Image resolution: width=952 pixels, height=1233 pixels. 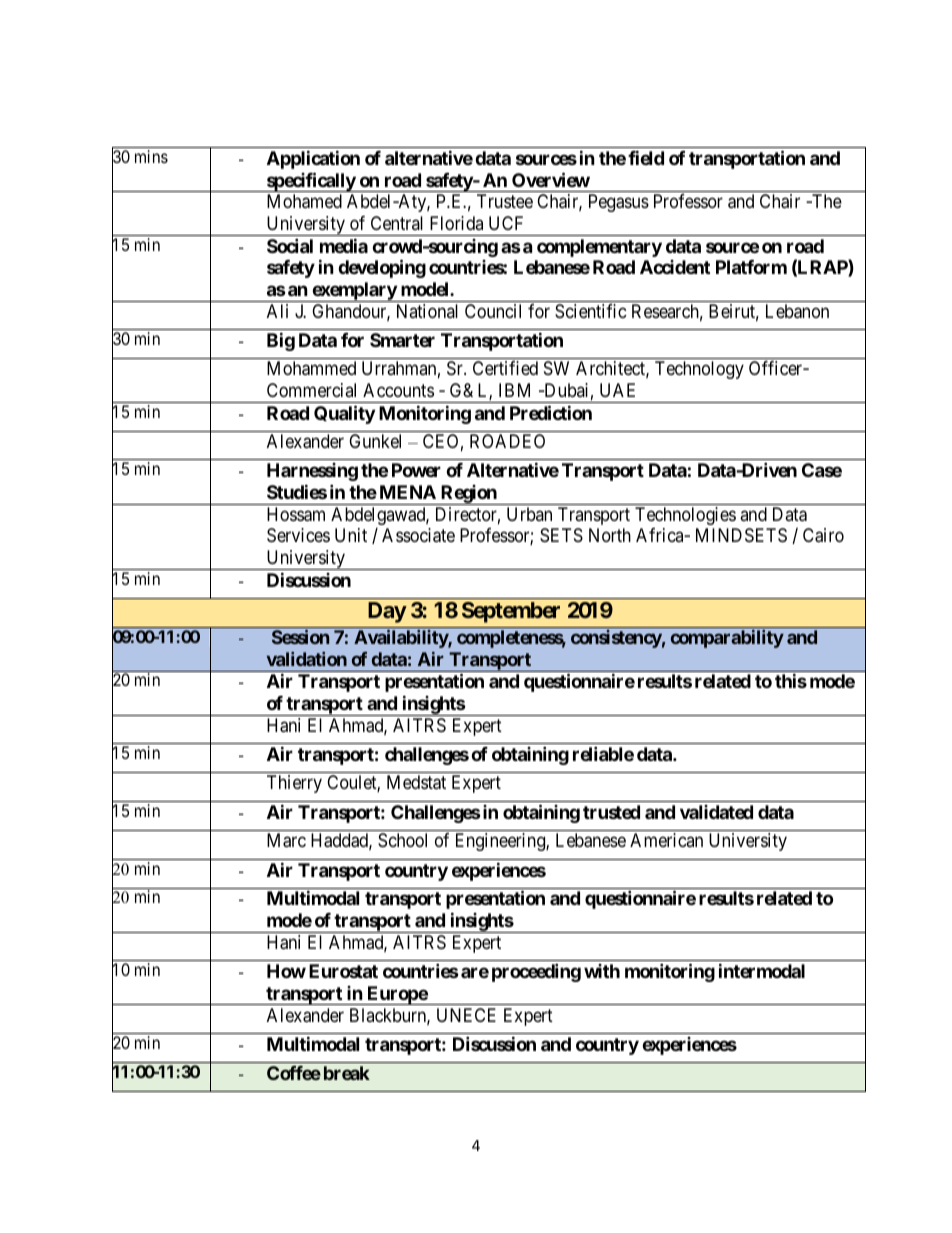 What do you see at coordinates (505, 201) in the page?
I see `Trustee` at bounding box center [505, 201].
